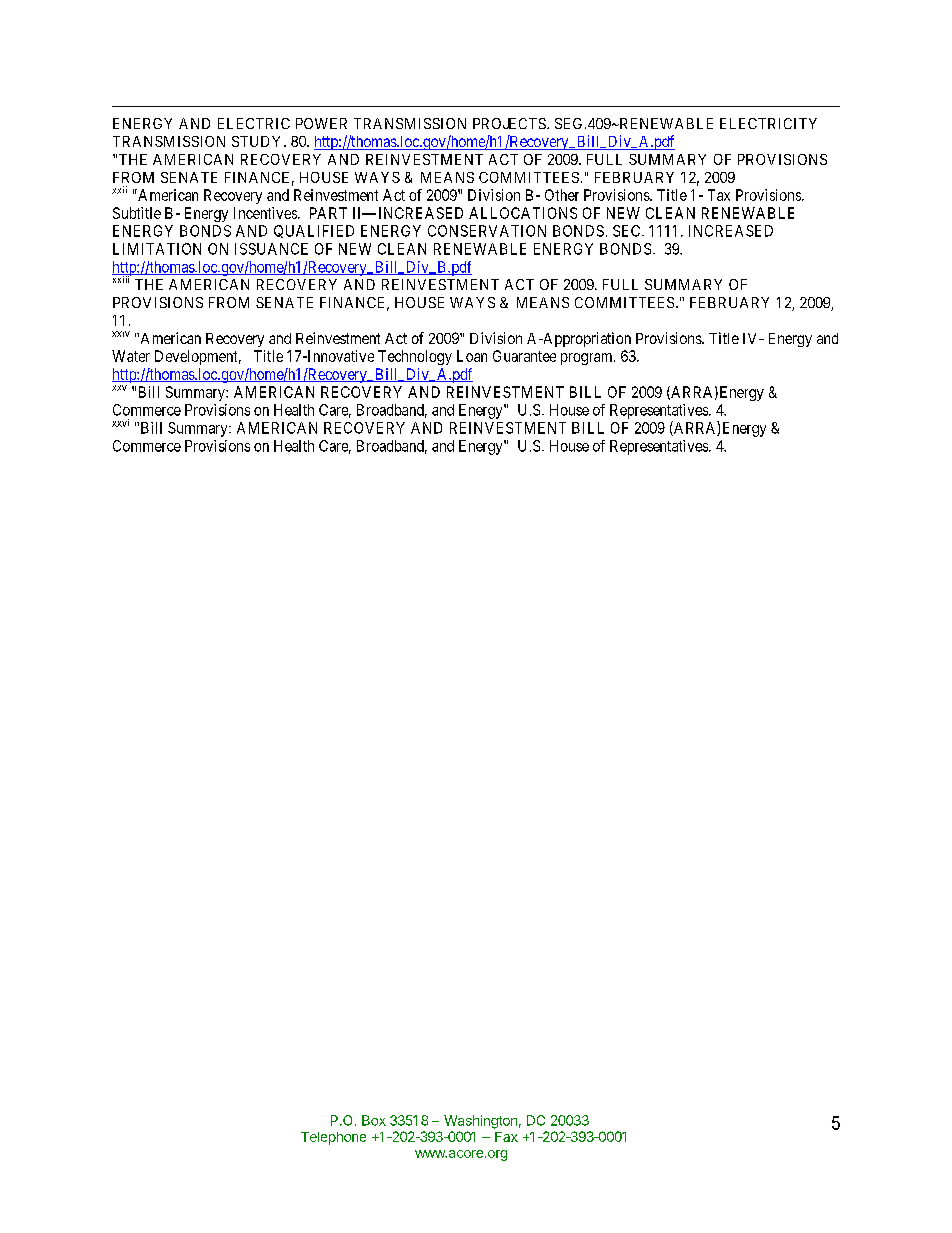  What do you see at coordinates (374, 1120) in the screenshot?
I see `Box` at bounding box center [374, 1120].
